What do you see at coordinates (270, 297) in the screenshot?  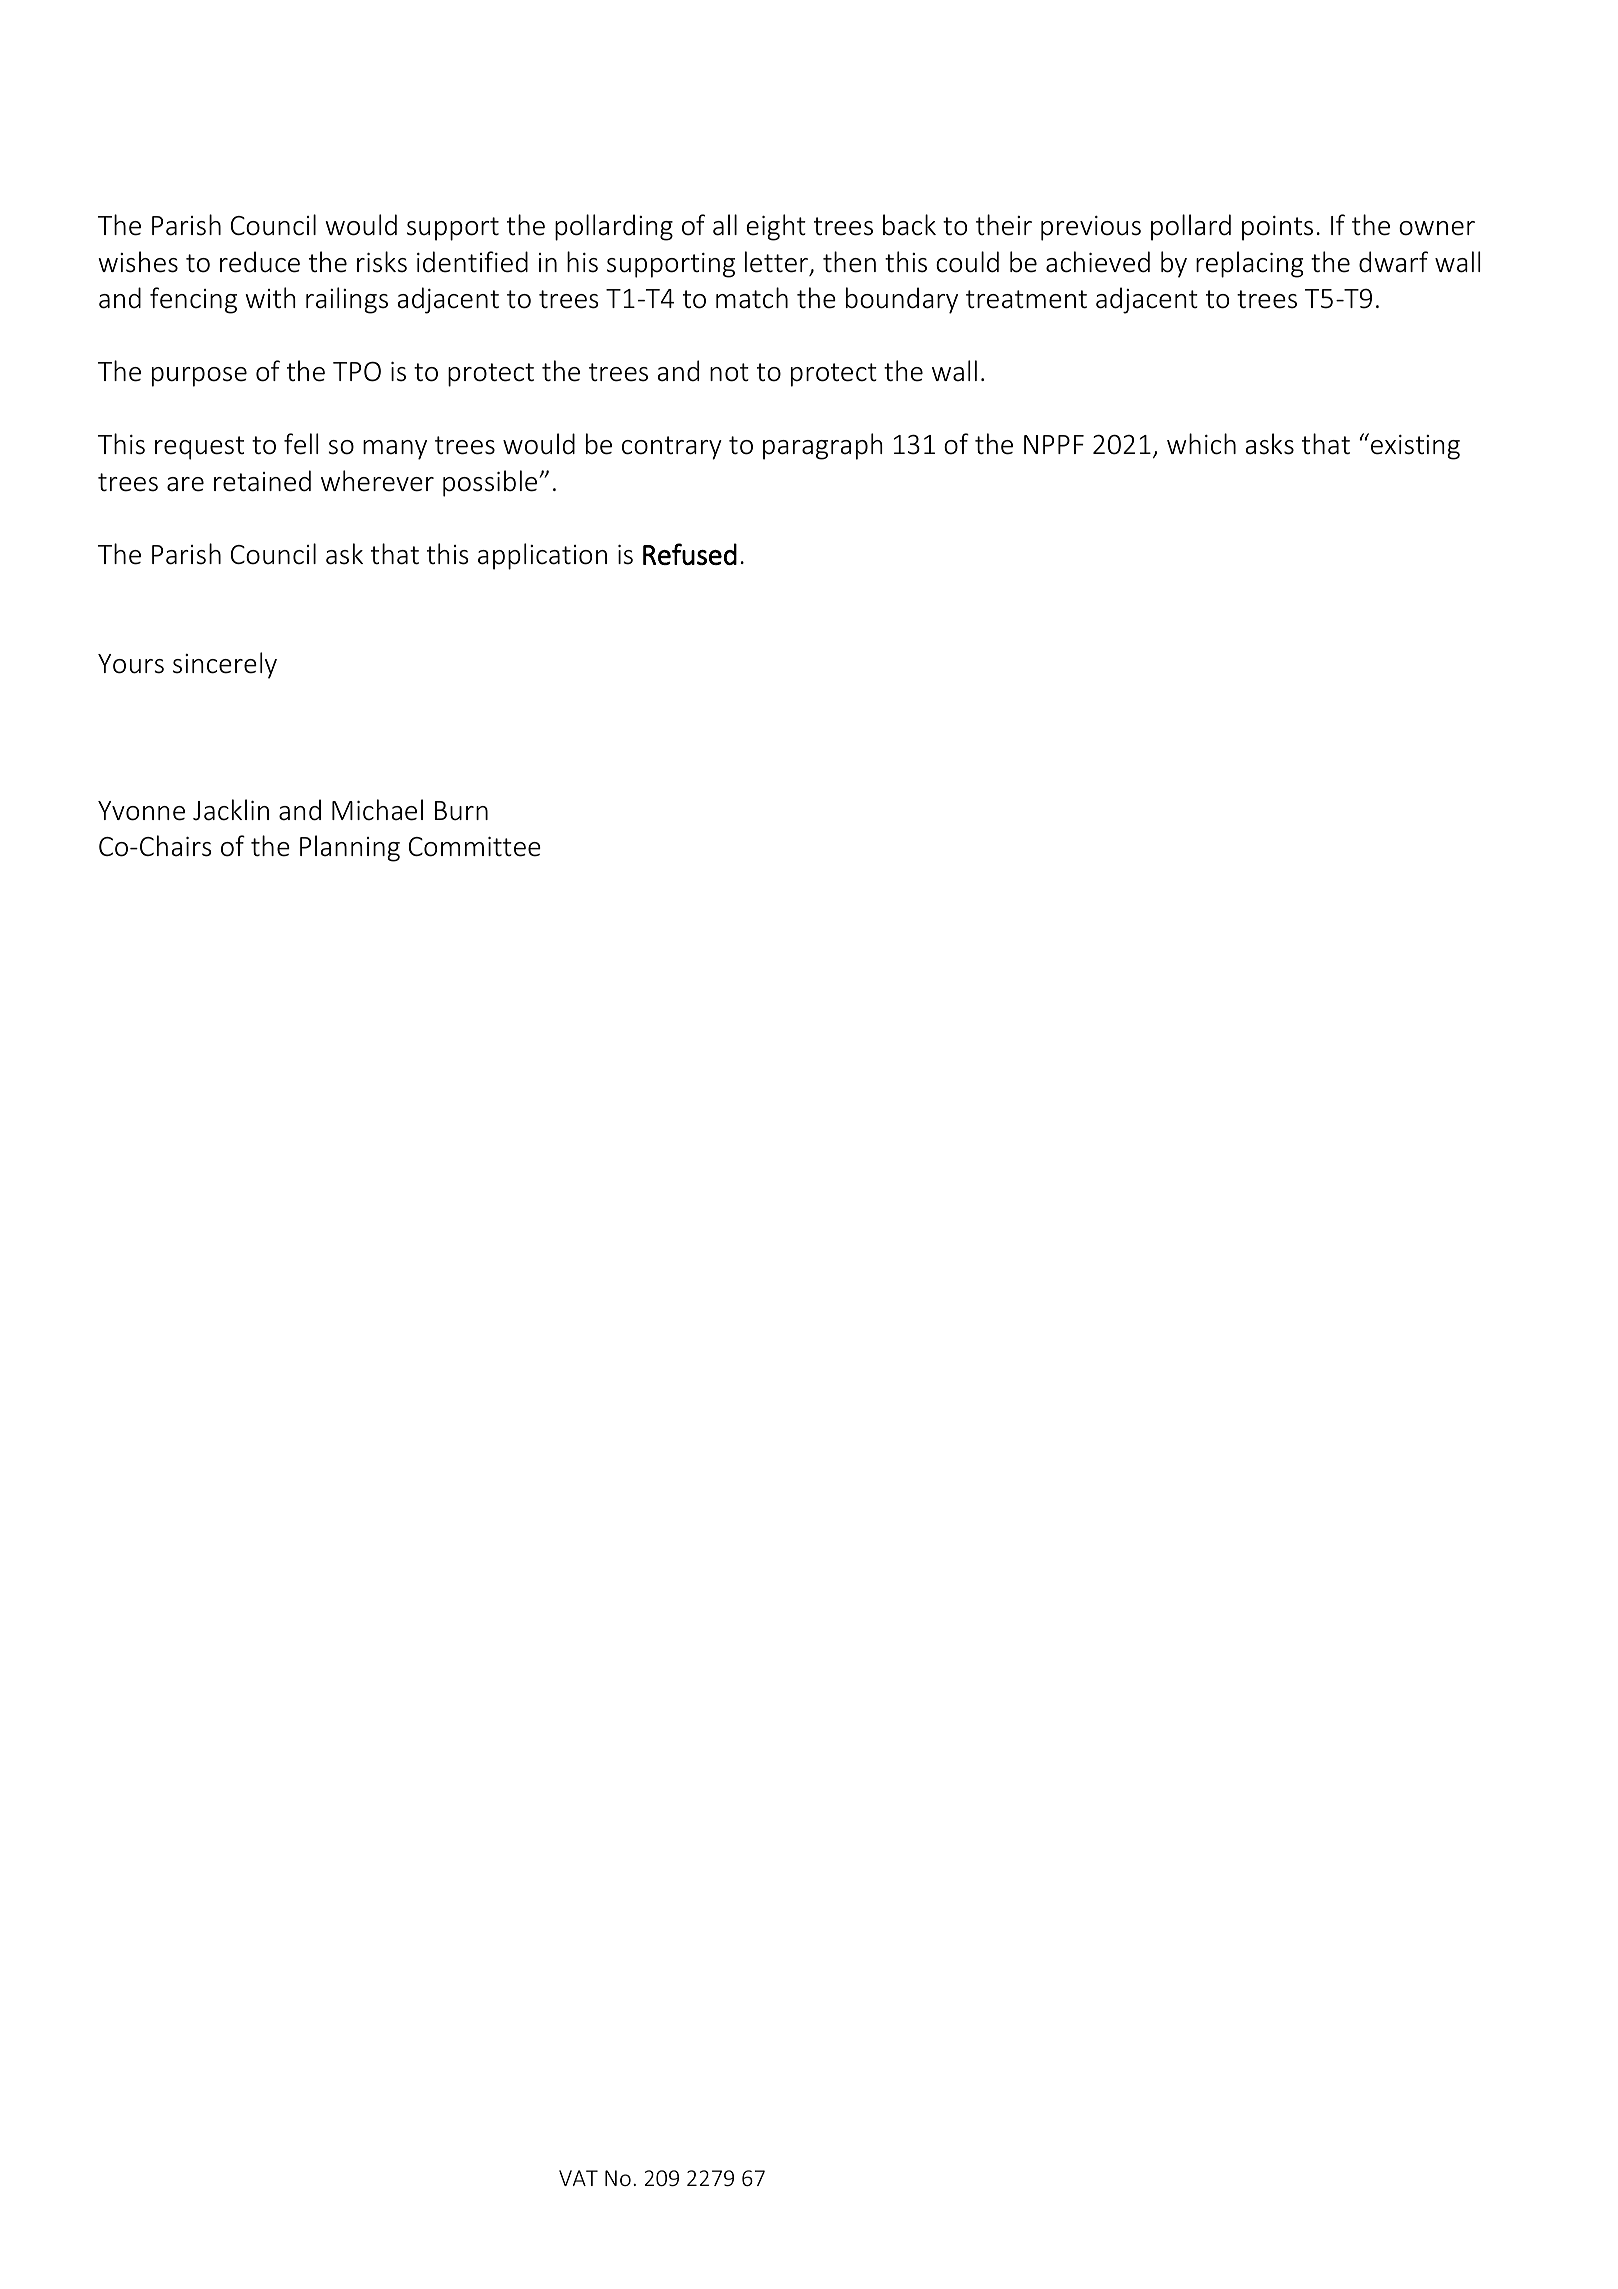 I see `with` at bounding box center [270, 297].
